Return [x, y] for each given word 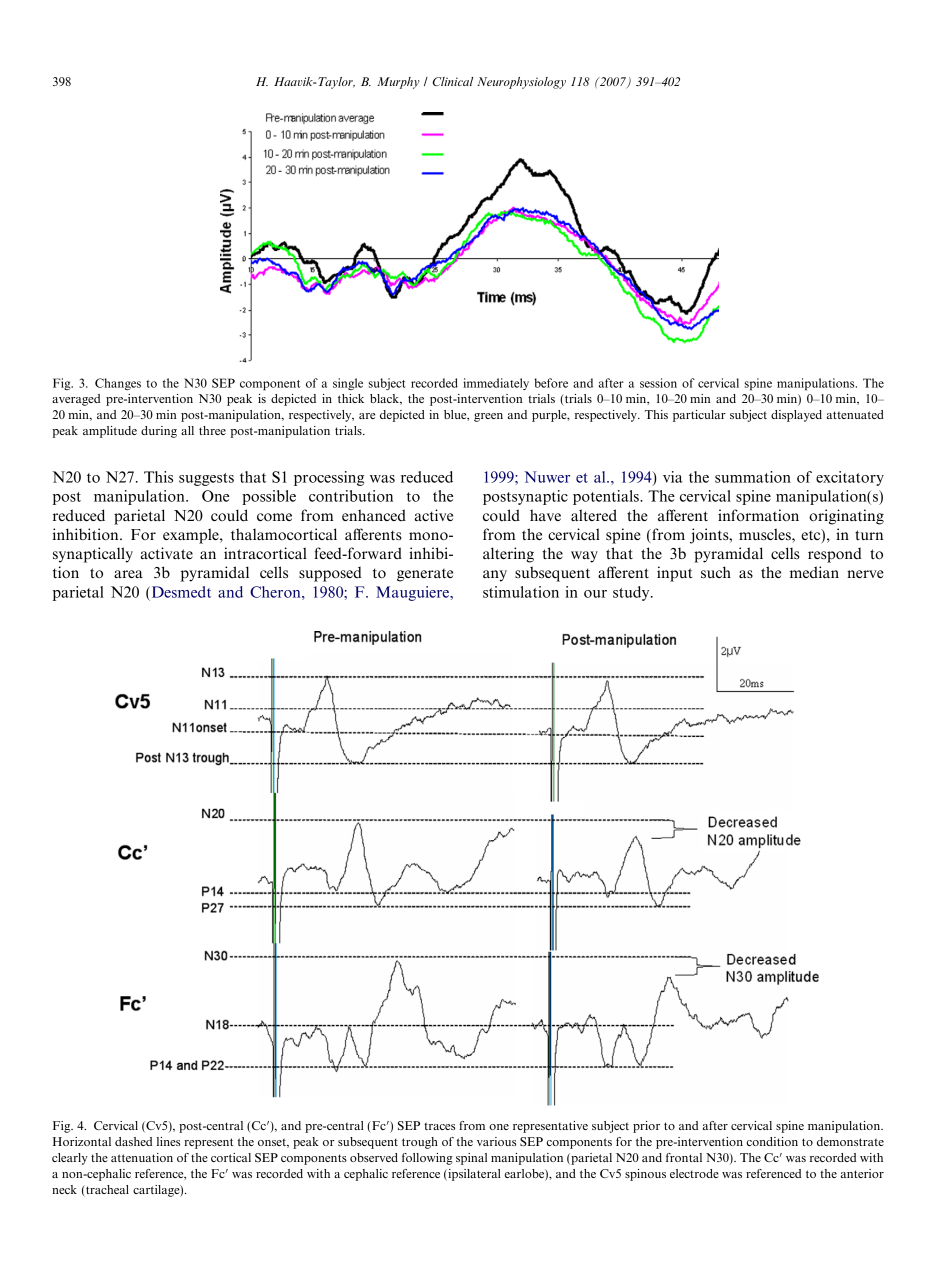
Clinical [453, 81]
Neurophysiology [521, 83]
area [128, 574]
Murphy [398, 83]
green [488, 417]
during [159, 432]
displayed [796, 416]
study [632, 593]
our [595, 594]
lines [168, 1141]
